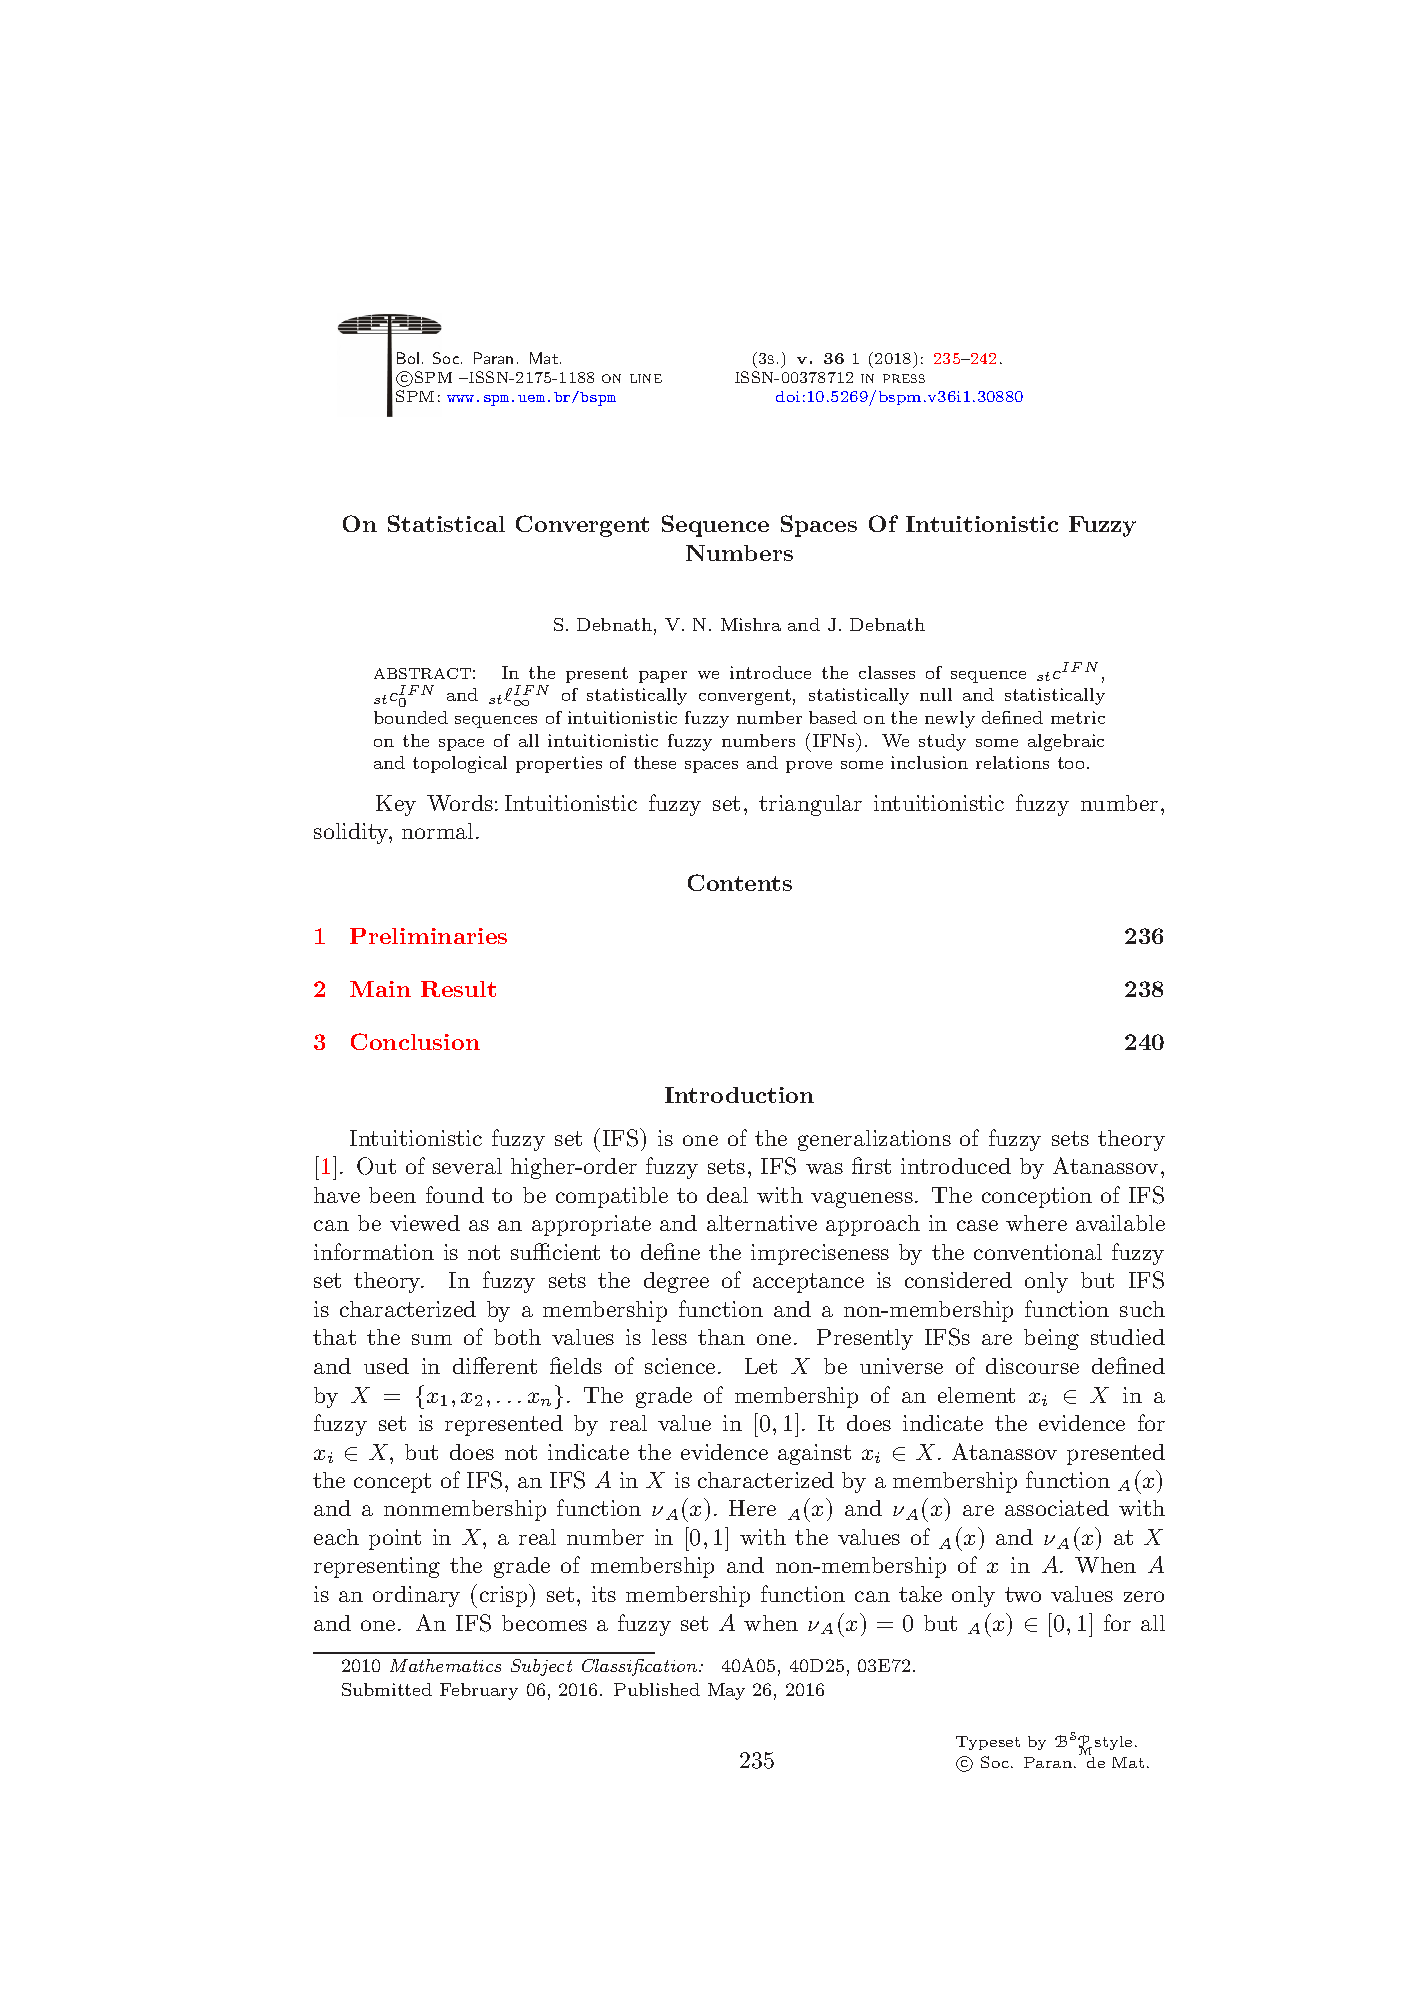  Describe the element at coordinates (874, 1140) in the screenshot. I see `generalizations` at that location.
